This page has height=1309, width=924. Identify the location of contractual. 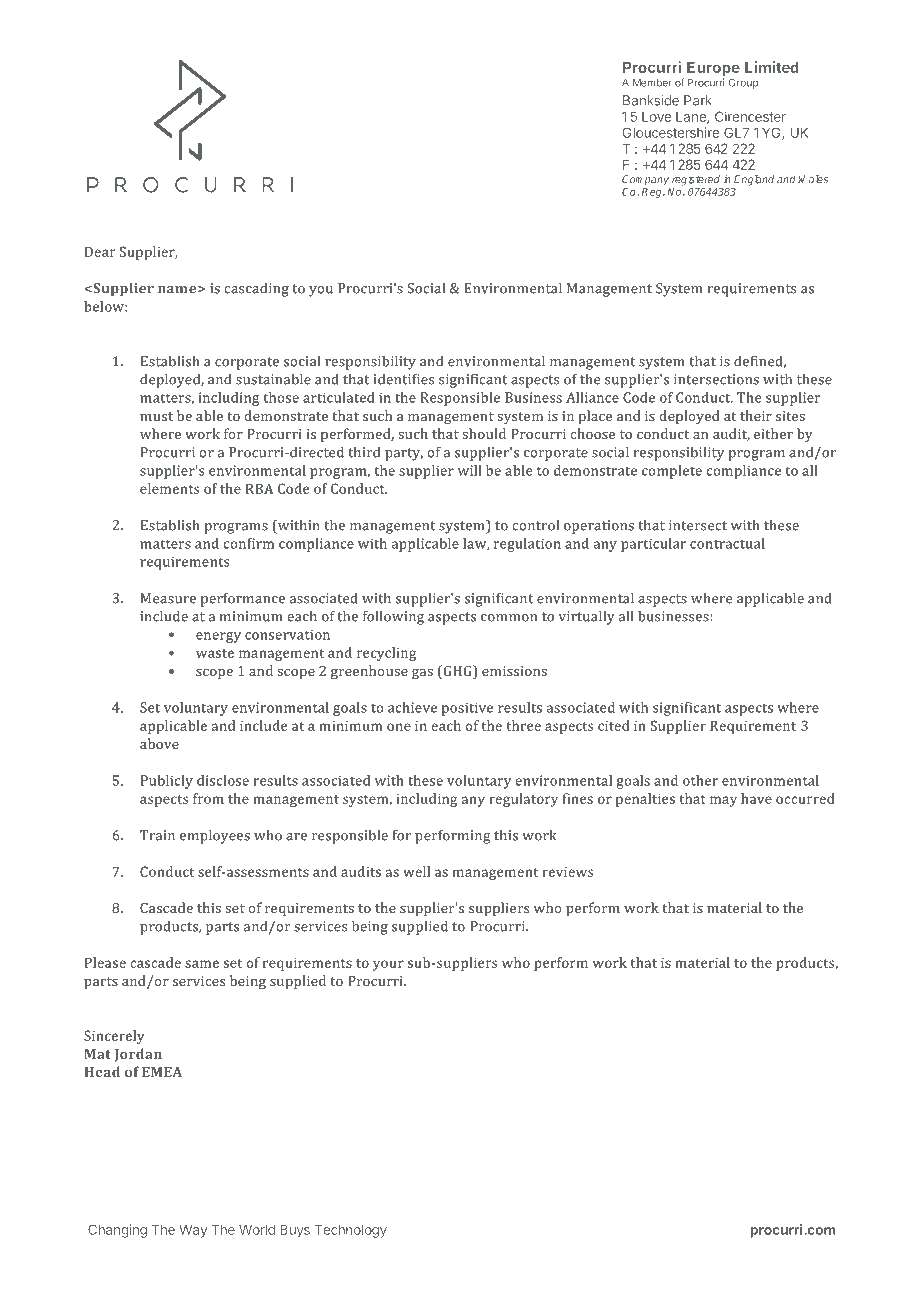
(727, 543).
